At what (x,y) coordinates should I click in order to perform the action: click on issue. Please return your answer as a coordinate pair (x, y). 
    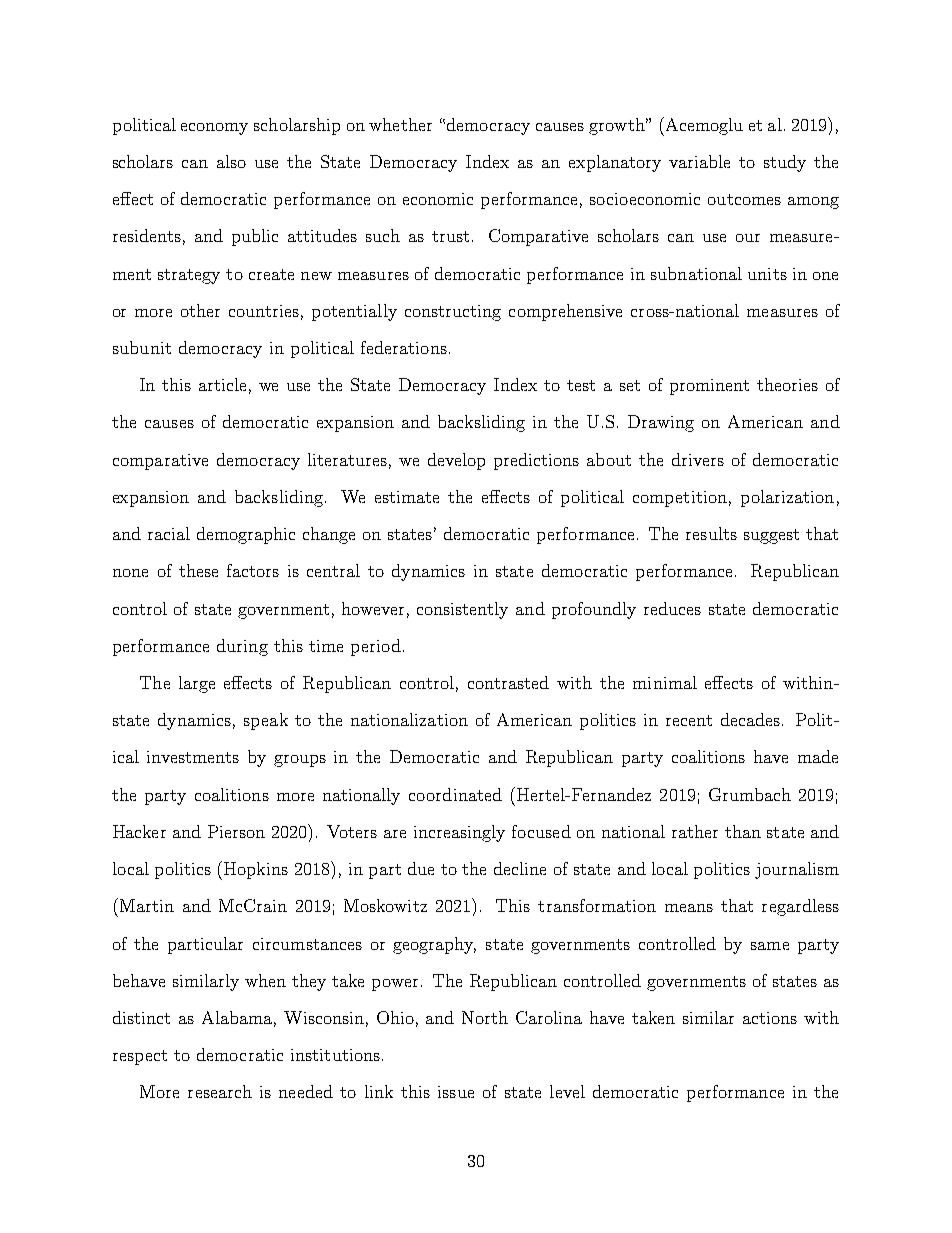
    Looking at the image, I should click on (456, 1092).
